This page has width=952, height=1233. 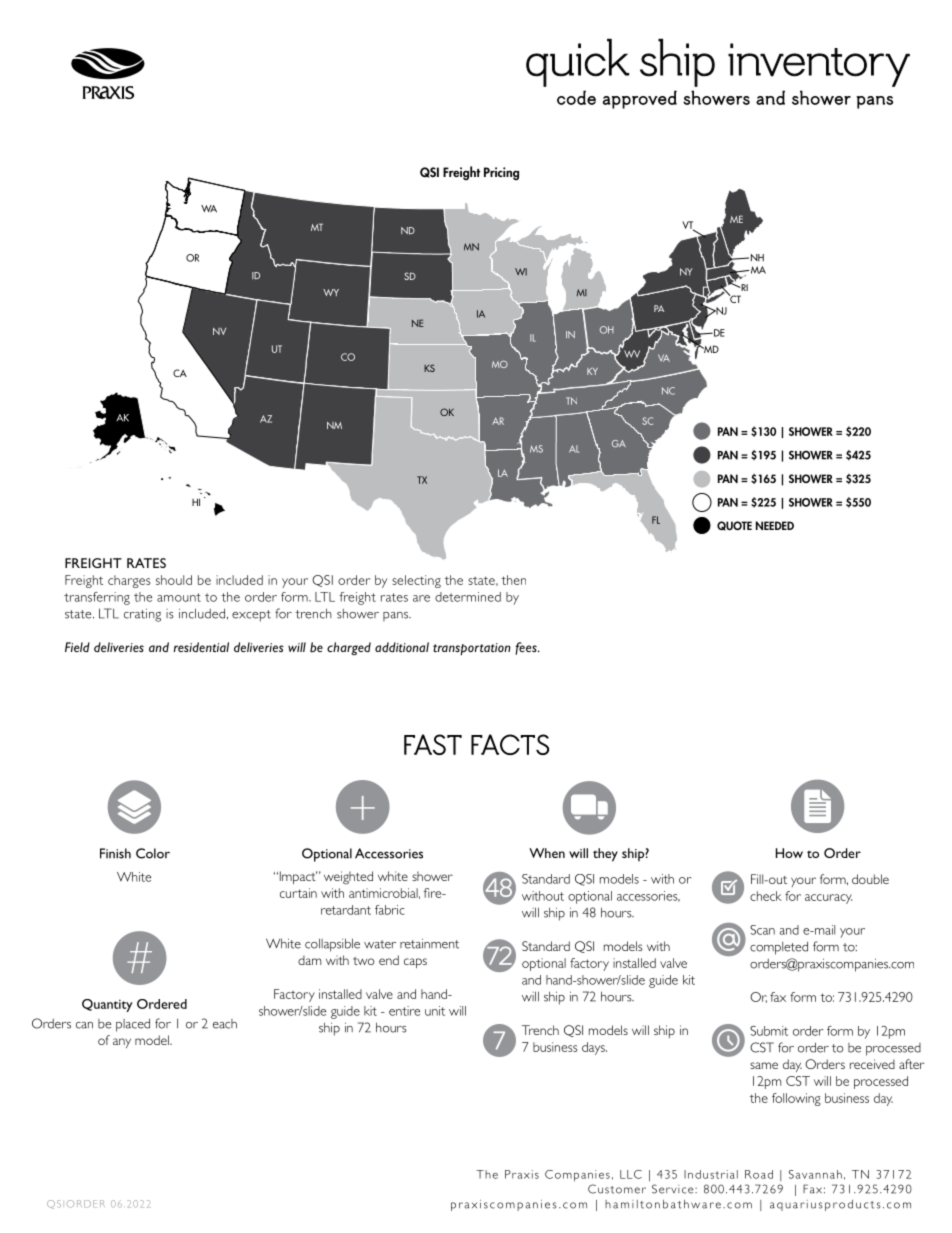 I want to click on inventory, so click(x=819, y=65).
